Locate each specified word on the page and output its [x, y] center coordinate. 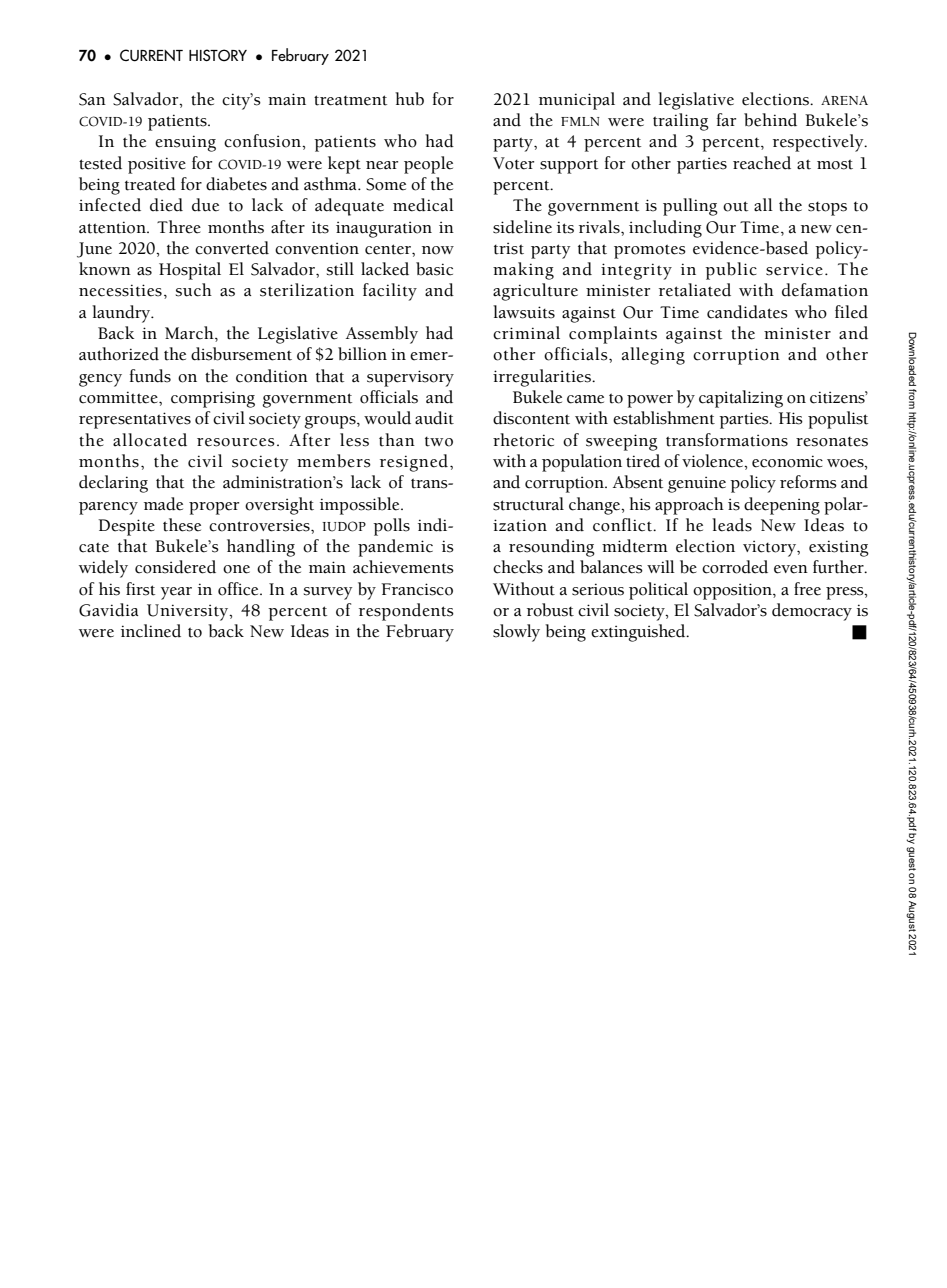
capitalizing [741, 399]
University [189, 612]
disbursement [241, 354]
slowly [516, 633]
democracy [812, 612]
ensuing [185, 143]
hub [409, 99]
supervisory [410, 378]
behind [770, 120]
